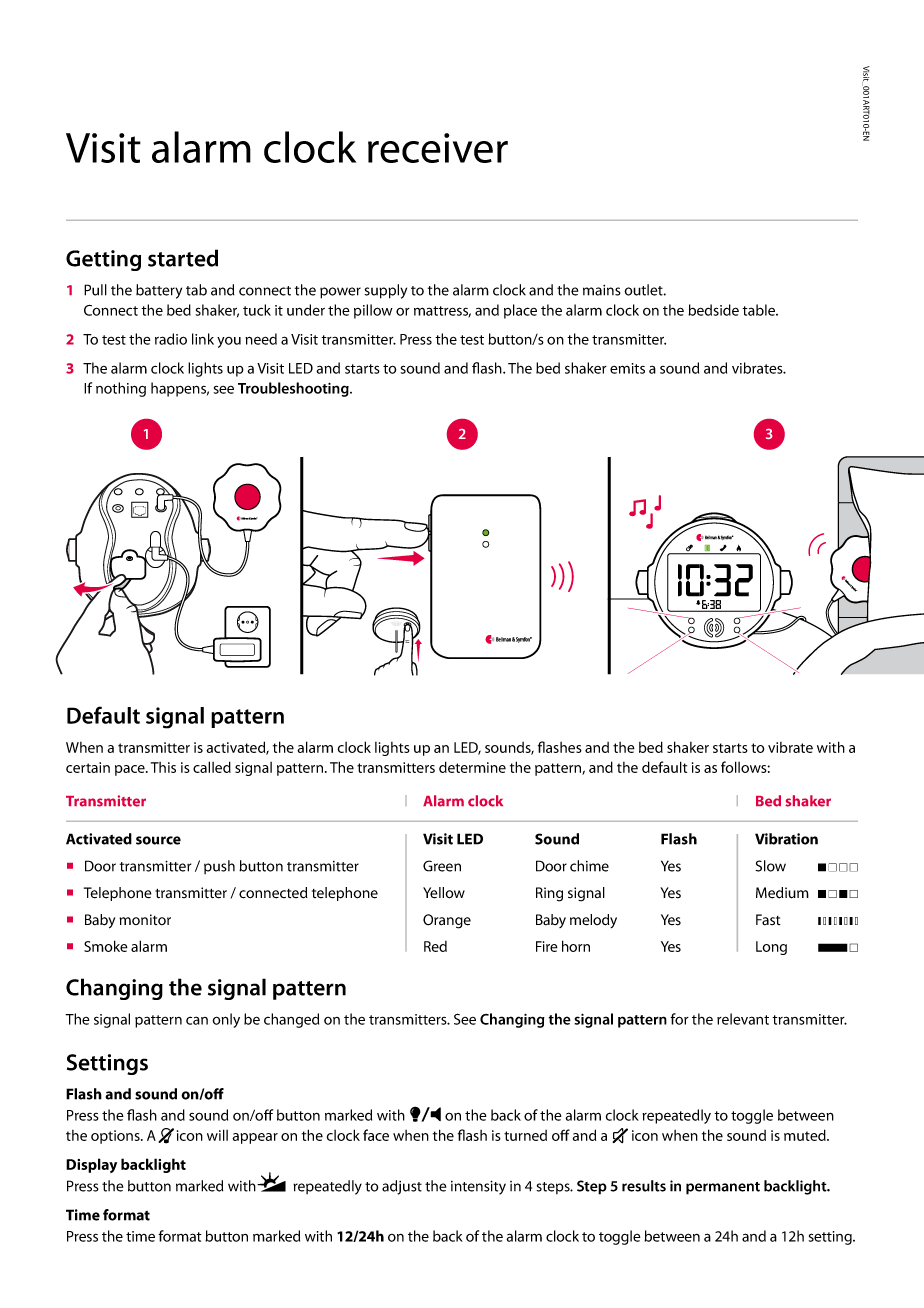 The height and width of the page is (1308, 924). I want to click on will, so click(217, 1135).
